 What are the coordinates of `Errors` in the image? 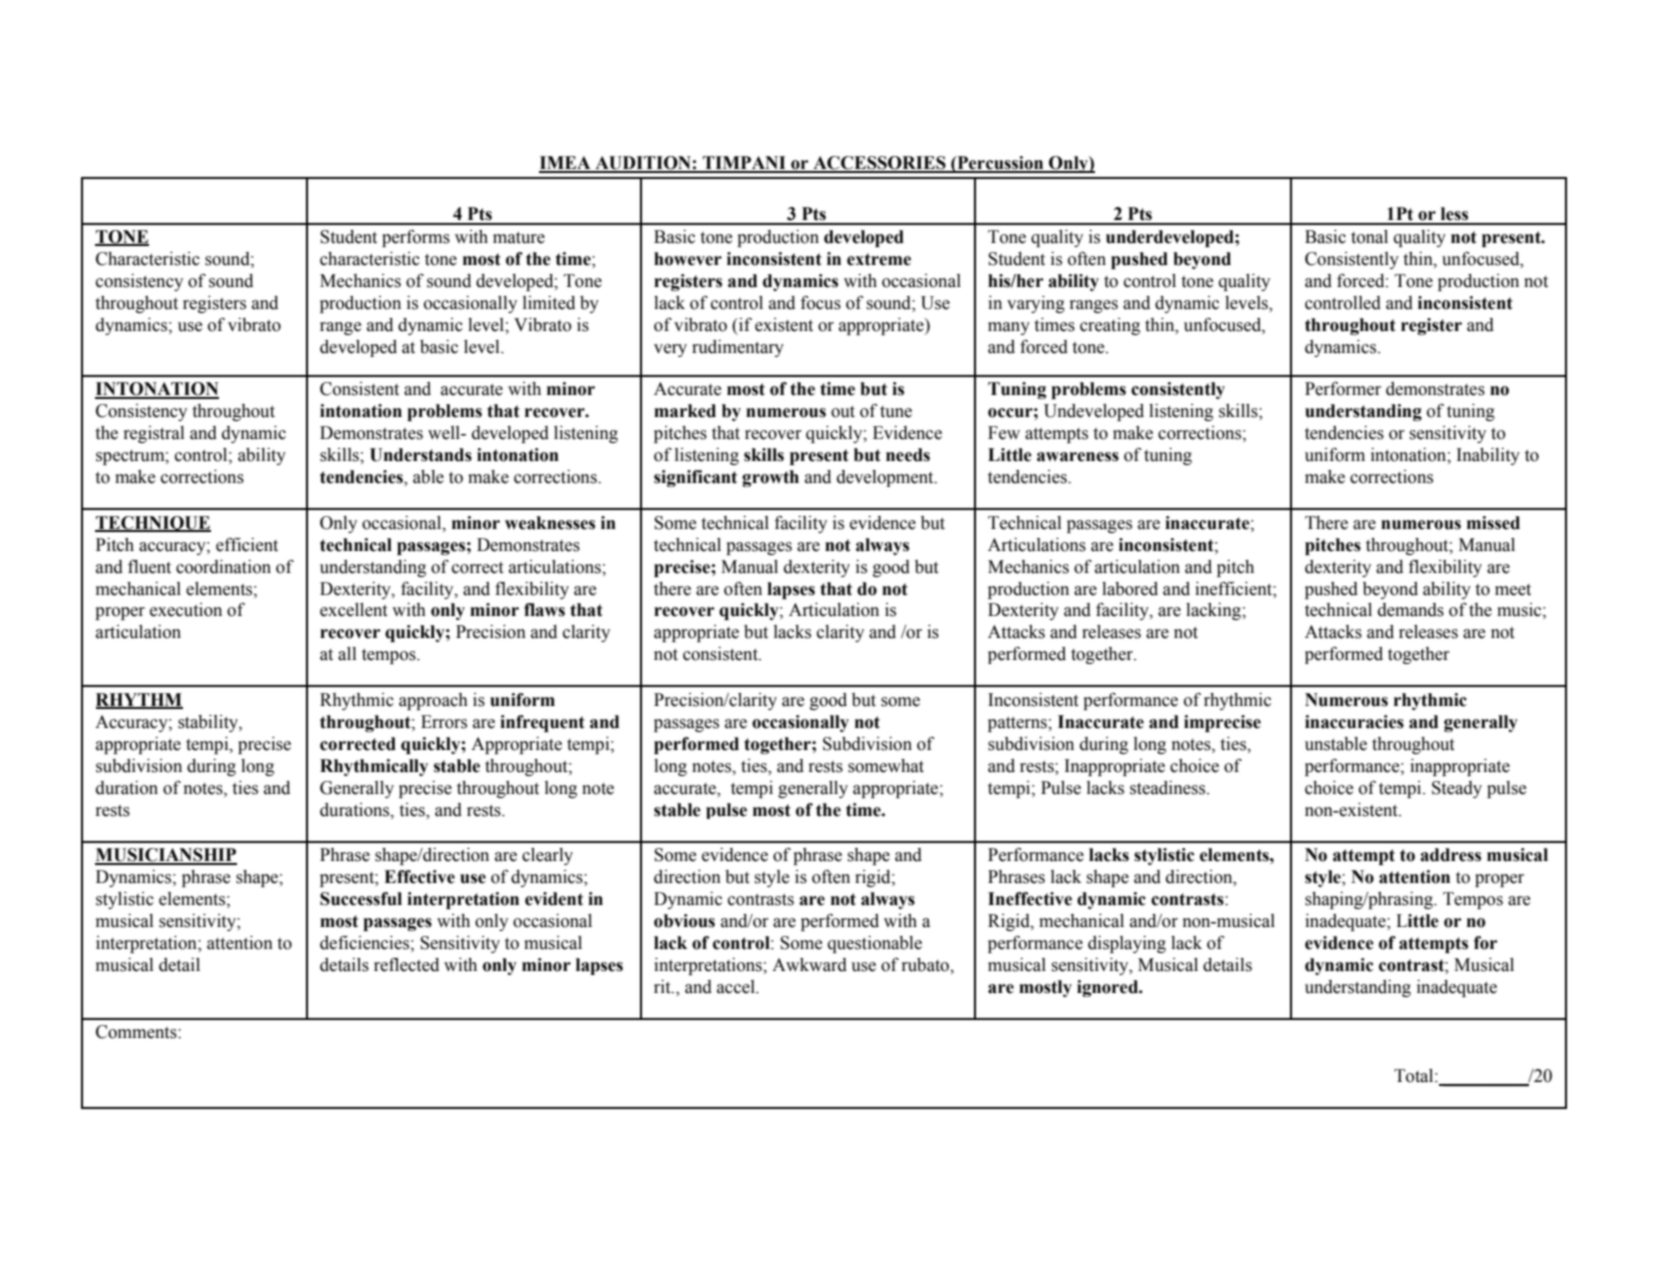 It's located at (444, 722).
